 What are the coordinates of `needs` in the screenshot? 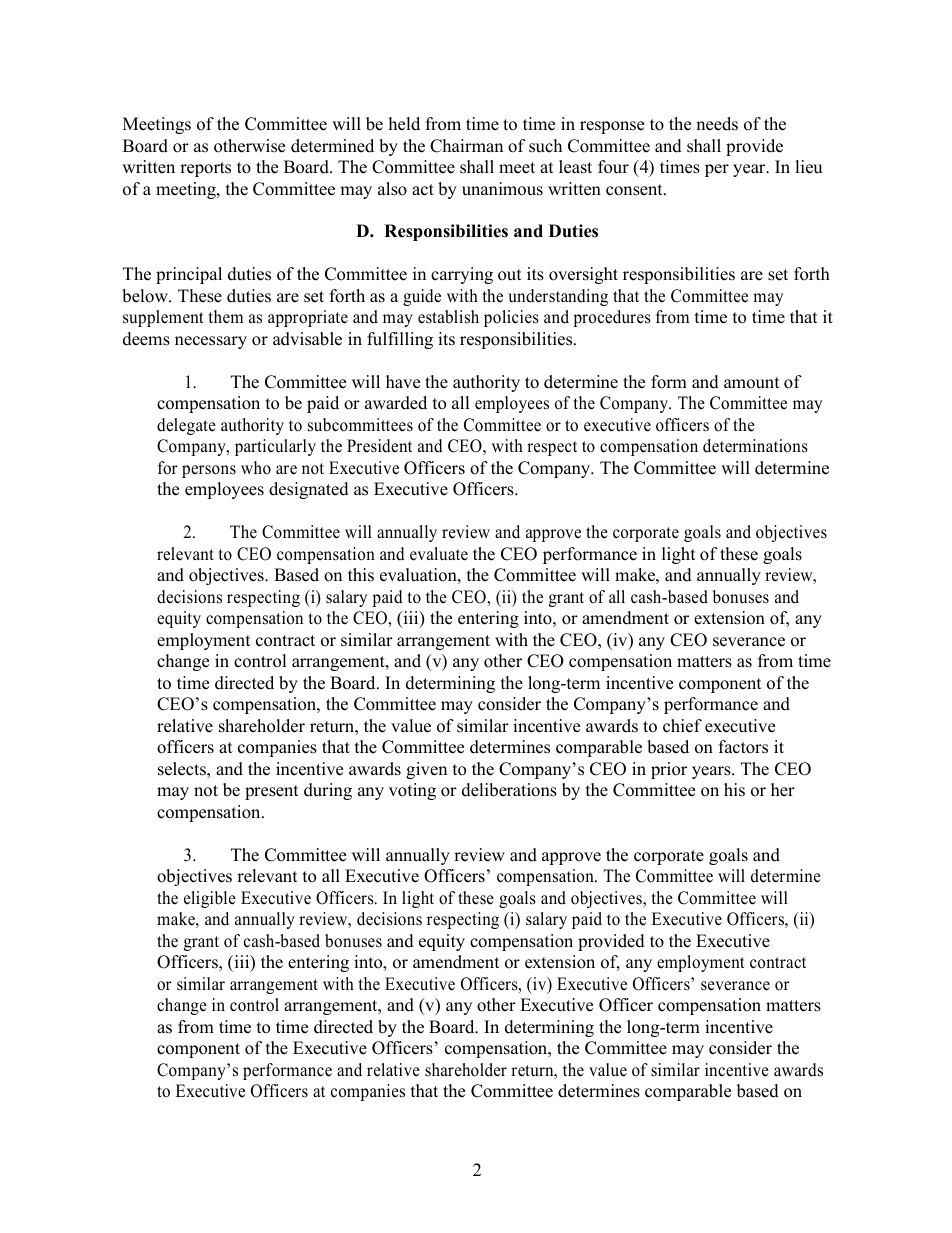 It's located at (717, 124).
